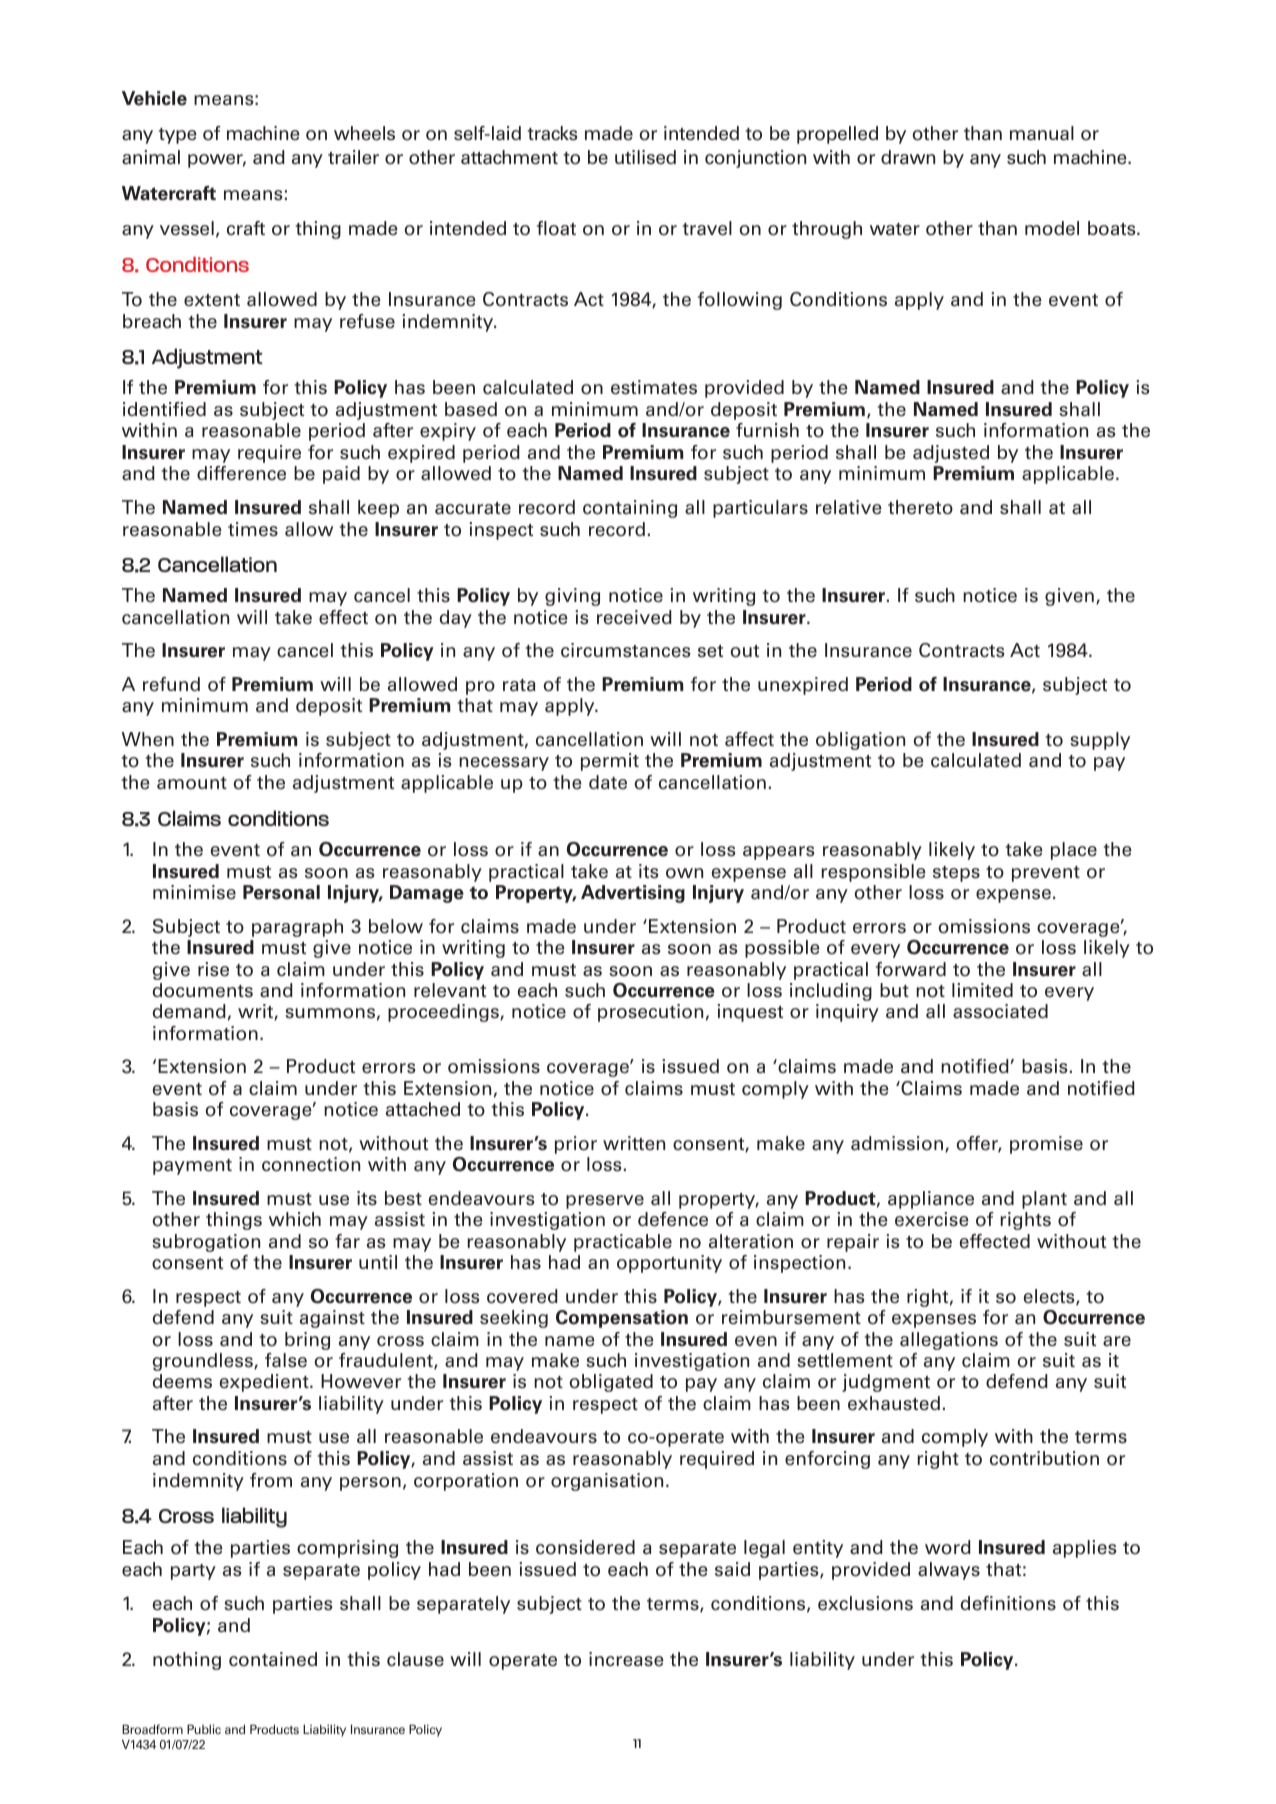 Image resolution: width=1276 pixels, height=1804 pixels. Describe the element at coordinates (311, 1164) in the screenshot. I see `connection` at that location.
